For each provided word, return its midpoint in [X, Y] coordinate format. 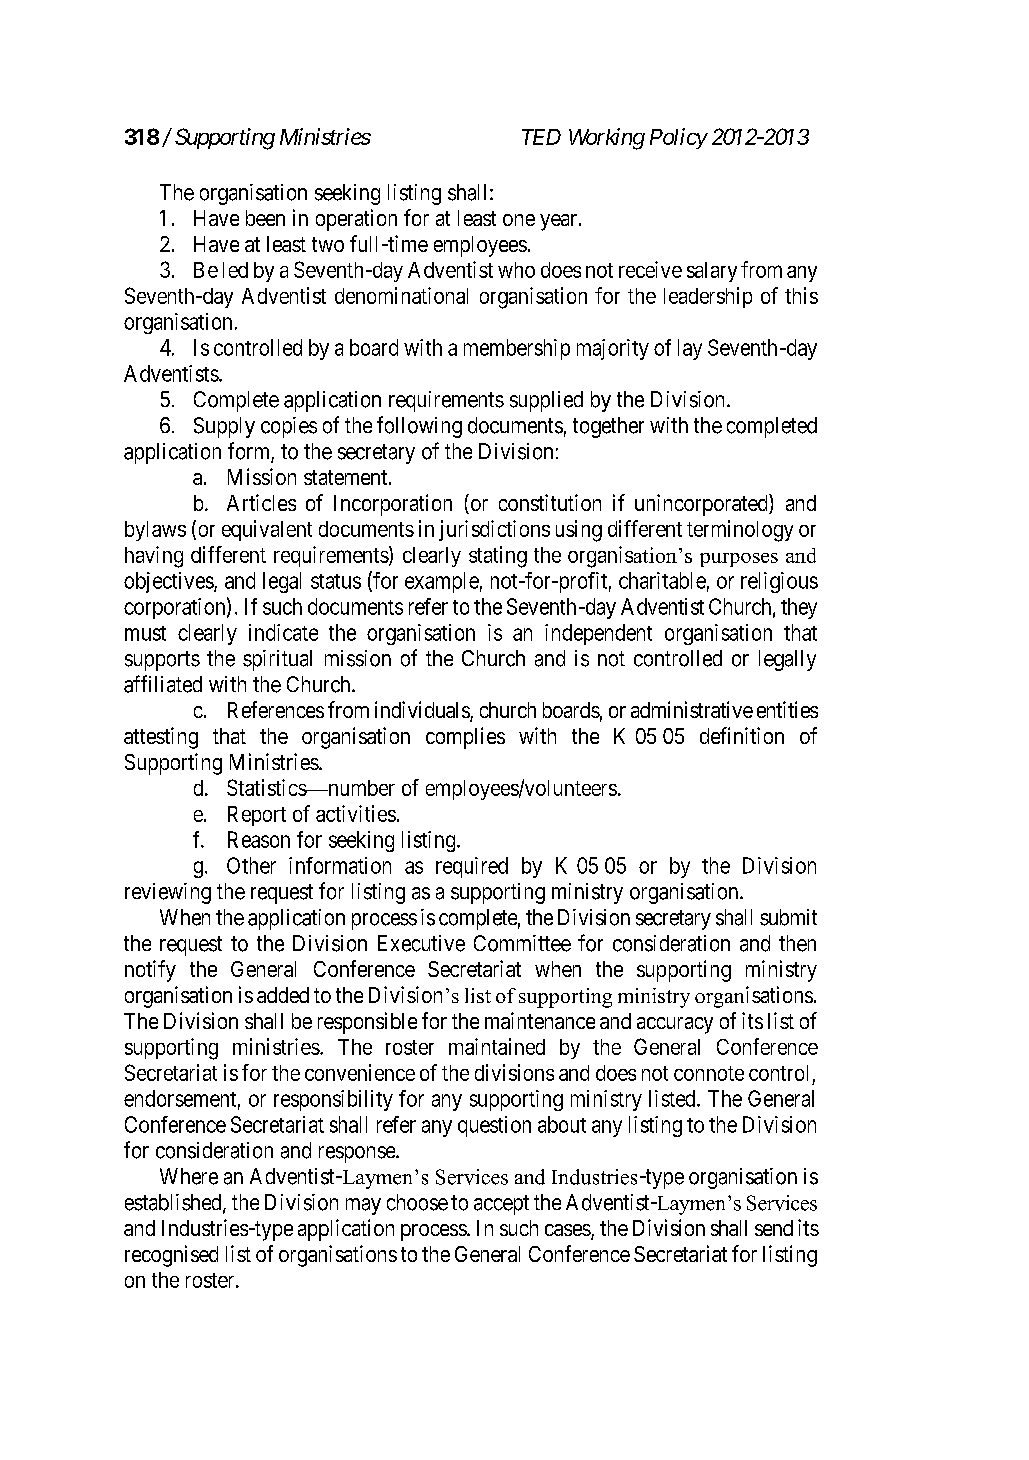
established [174, 1203]
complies [465, 738]
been [265, 218]
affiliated [163, 684]
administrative [692, 709]
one [519, 220]
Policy [678, 138]
